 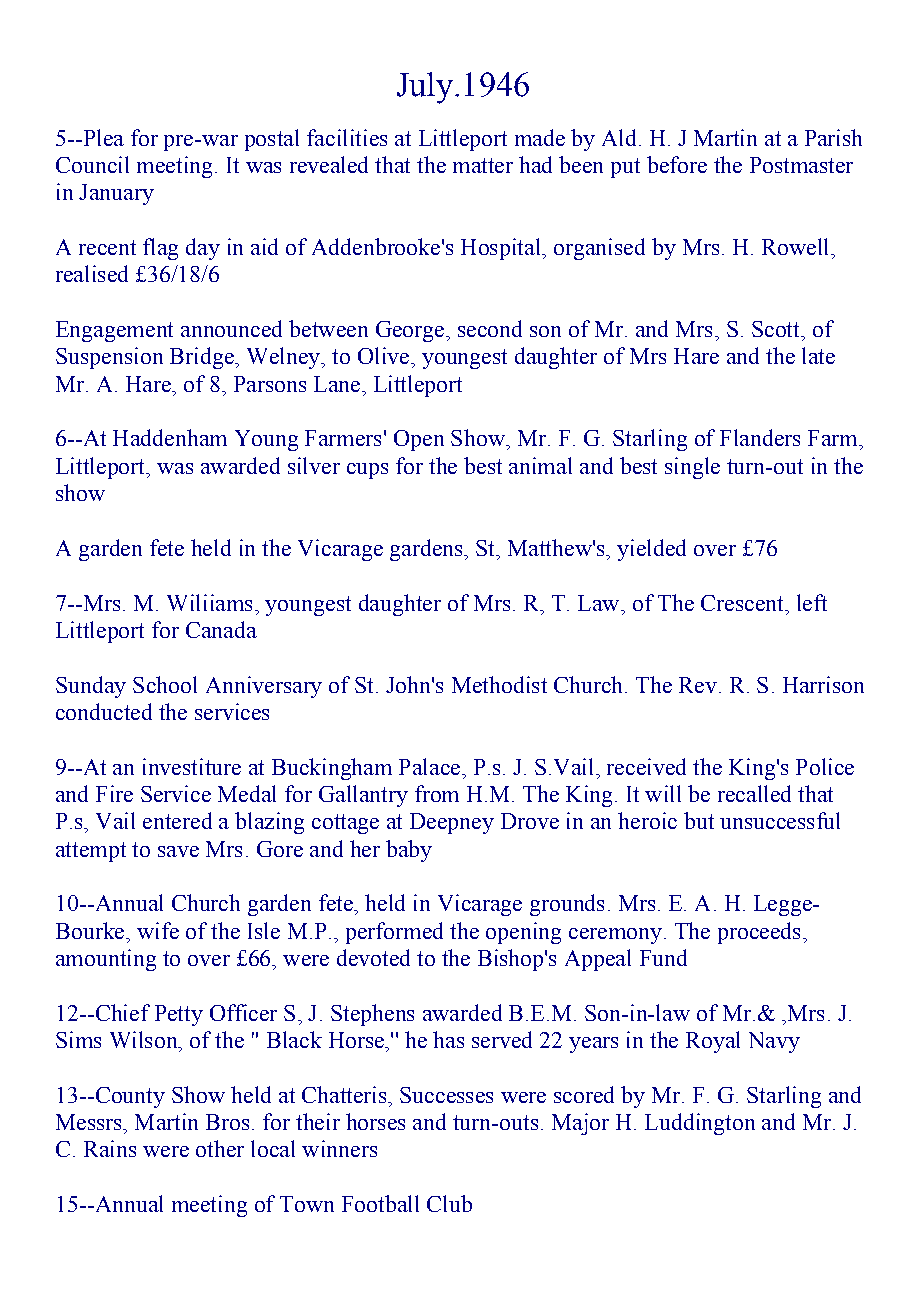 I want to click on School, so click(x=165, y=684).
